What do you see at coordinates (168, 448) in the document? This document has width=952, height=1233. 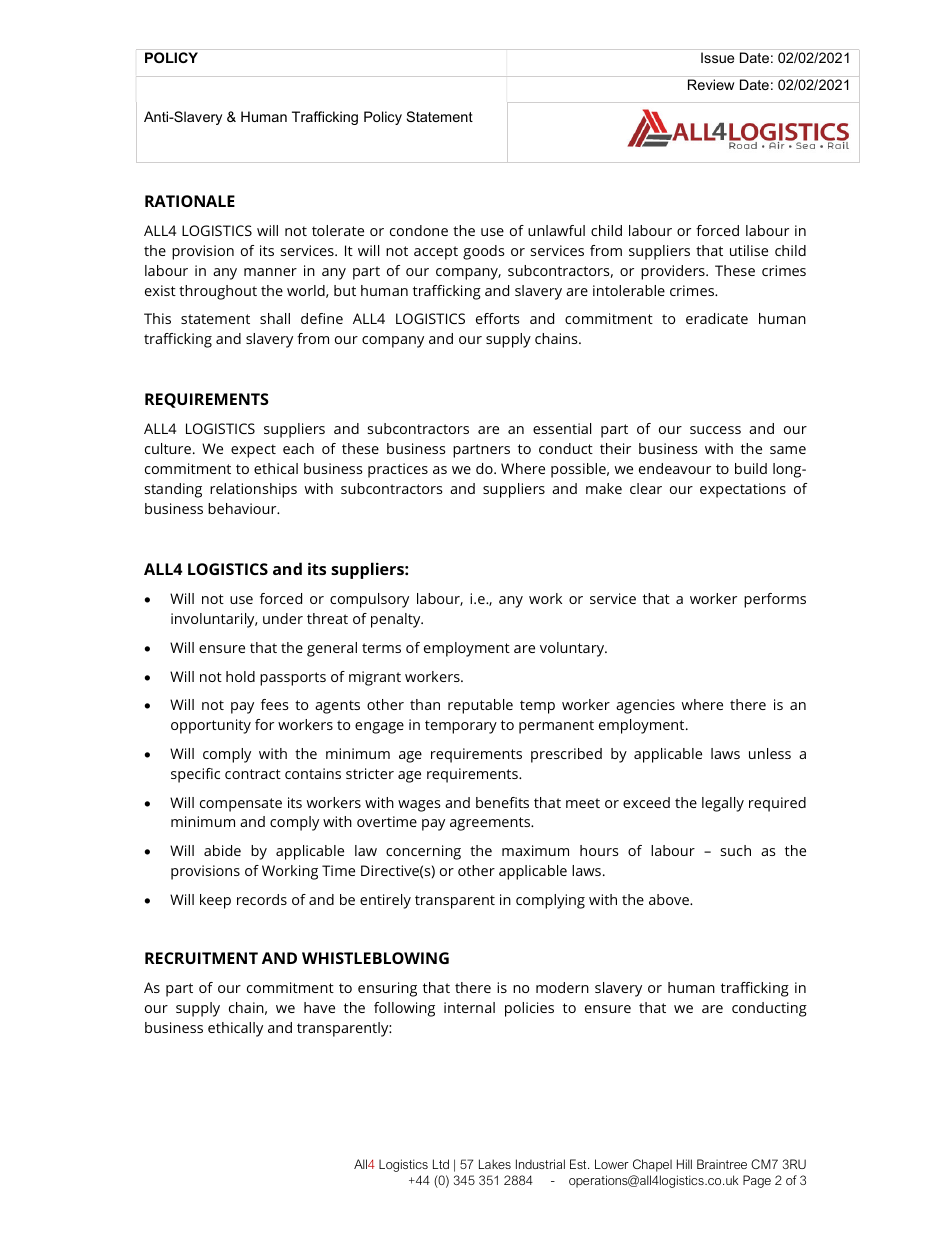 I see `culture` at bounding box center [168, 448].
